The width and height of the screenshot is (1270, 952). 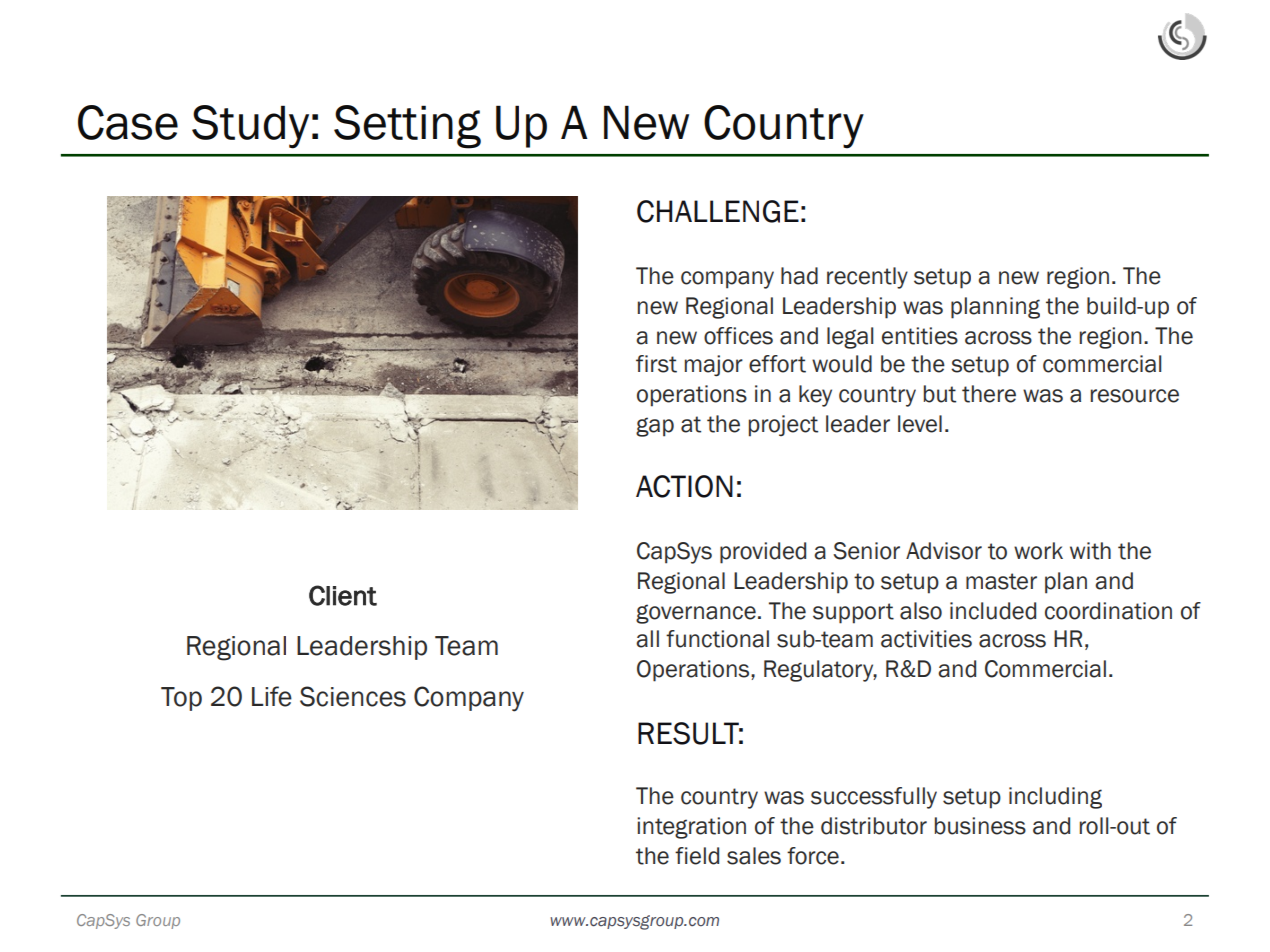 What do you see at coordinates (181, 699) in the screenshot?
I see `Top` at bounding box center [181, 699].
